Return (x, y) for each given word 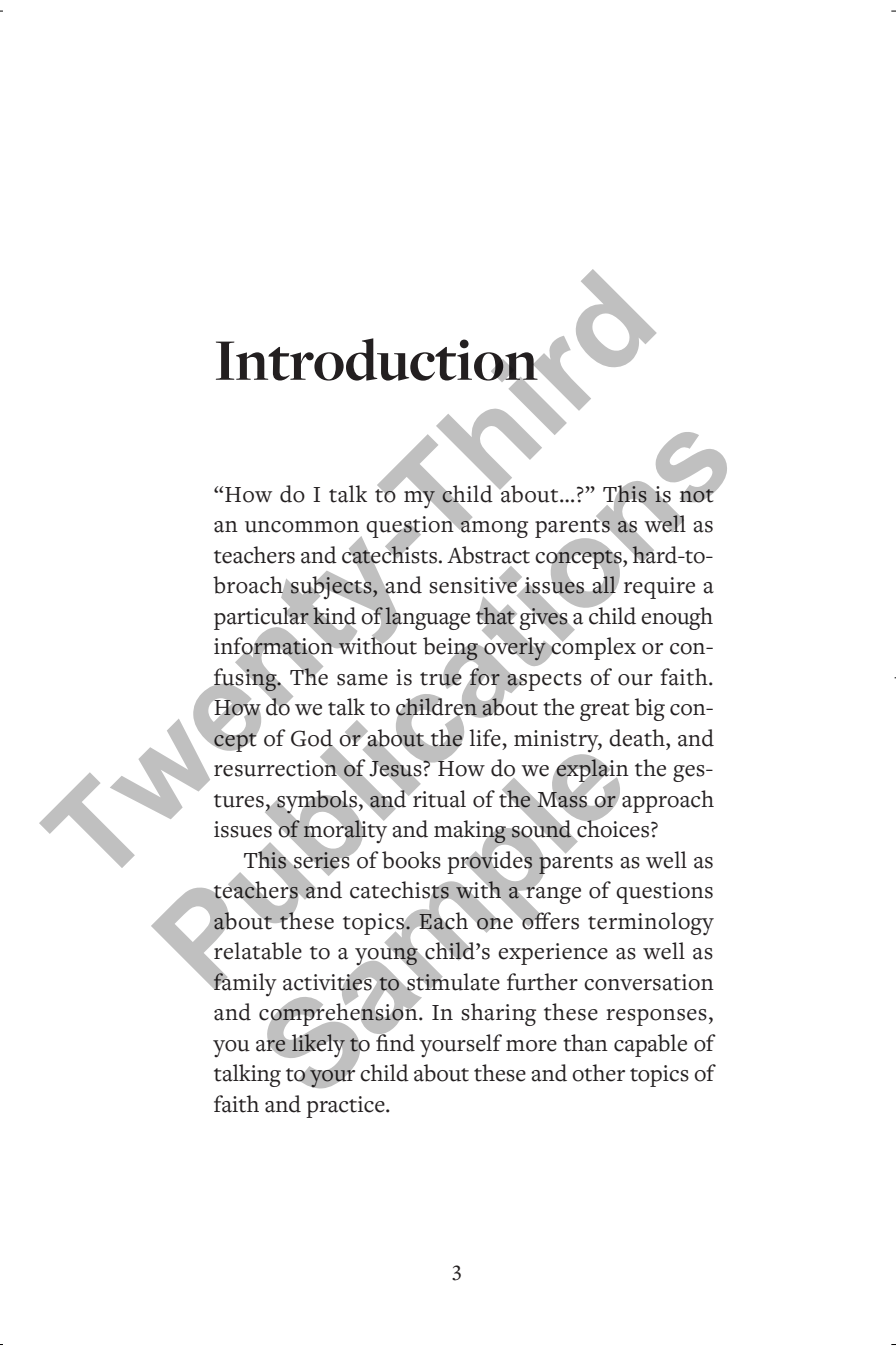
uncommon (302, 527)
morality (345, 831)
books (411, 860)
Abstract (488, 555)
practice (346, 1107)
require (659, 588)
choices (613, 829)
